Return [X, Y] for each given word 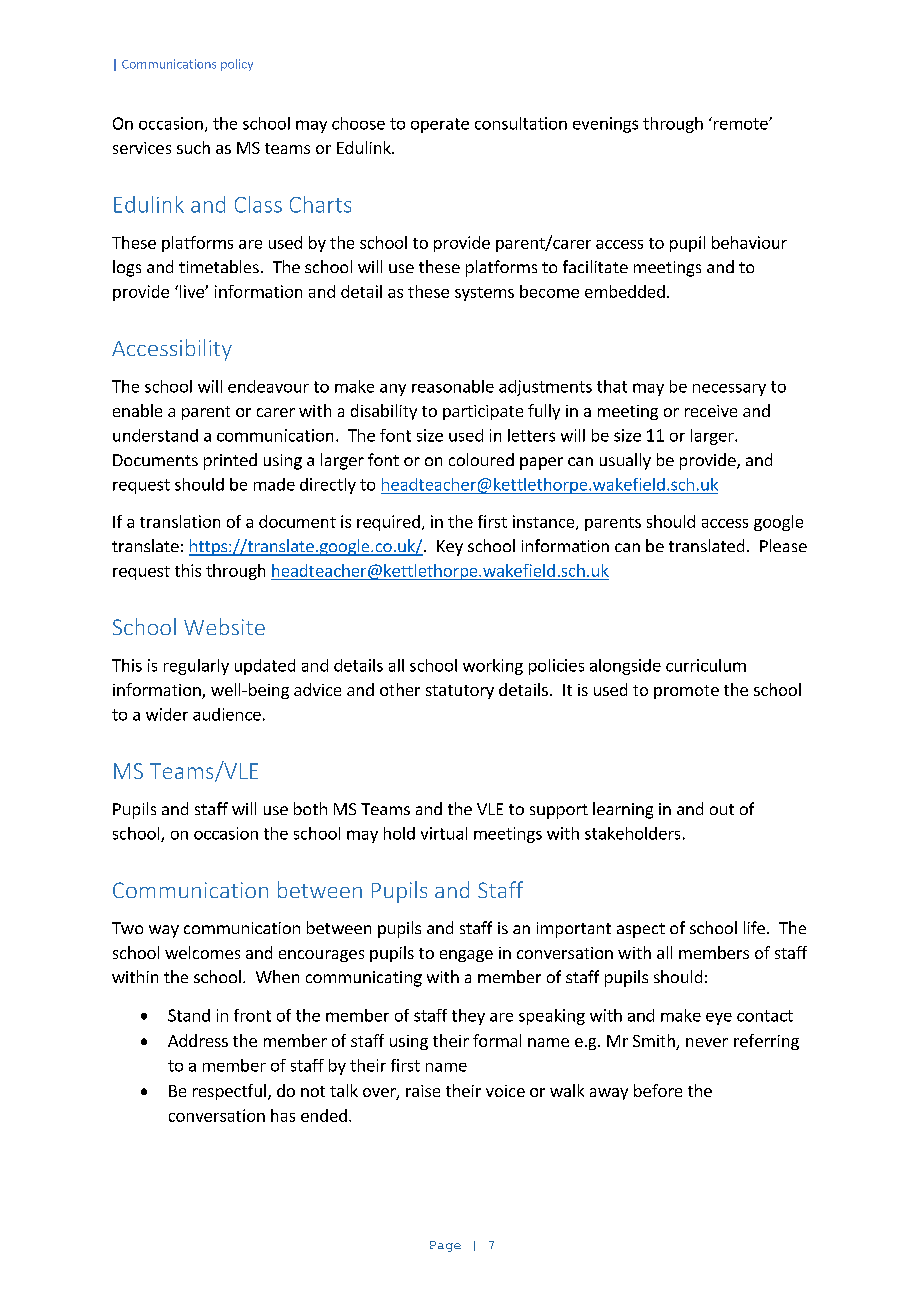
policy [237, 65]
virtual [444, 833]
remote [742, 124]
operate [440, 125]
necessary [729, 390]
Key [450, 548]
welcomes [202, 952]
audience [227, 714]
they [468, 1017]
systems [484, 294]
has [283, 1115]
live [193, 291]
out [722, 809]
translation [180, 521]
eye [719, 1019]
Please [783, 545]
